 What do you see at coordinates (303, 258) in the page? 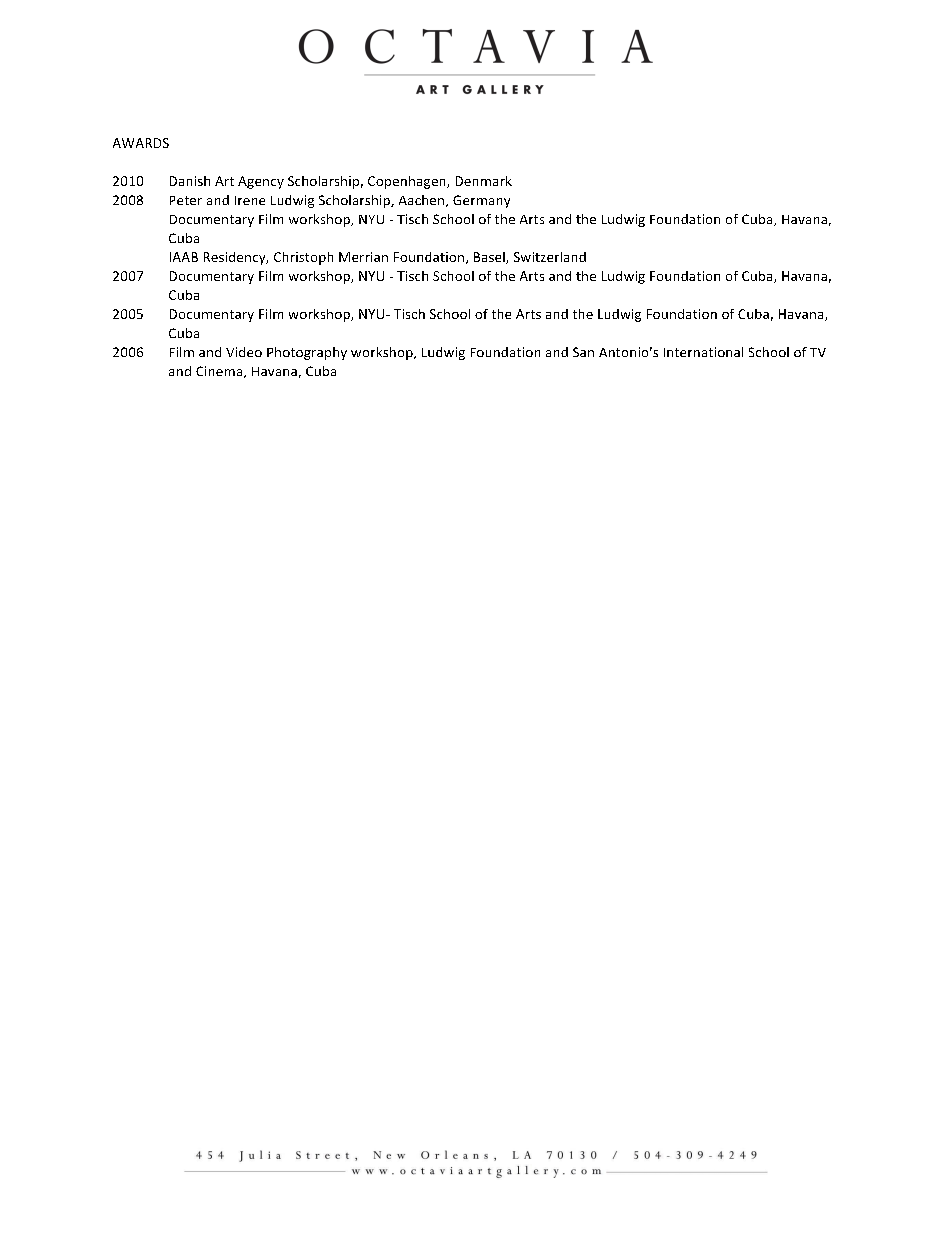
I see `Christoph` at bounding box center [303, 258].
